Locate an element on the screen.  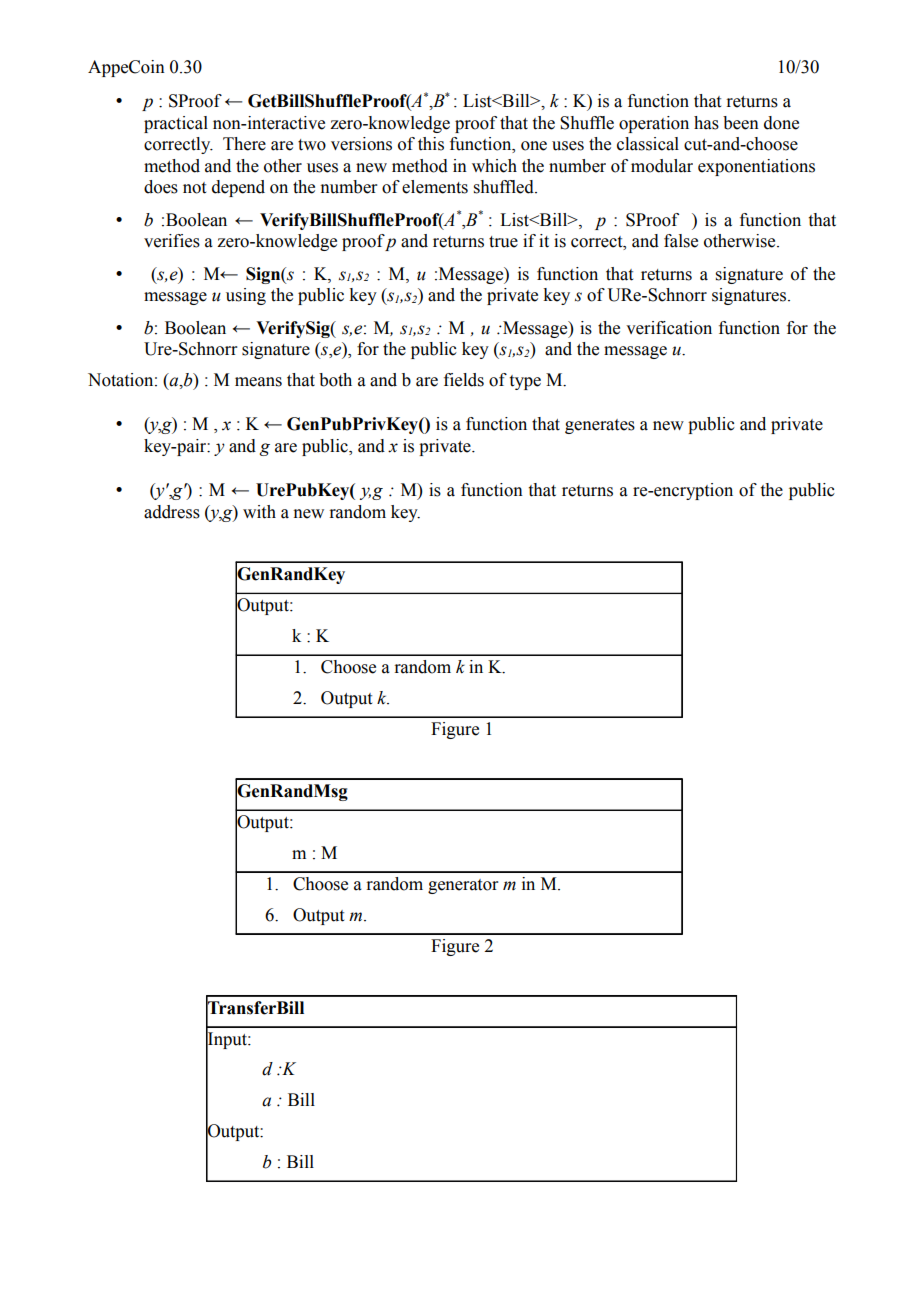
There is located at coordinates (244, 144).
